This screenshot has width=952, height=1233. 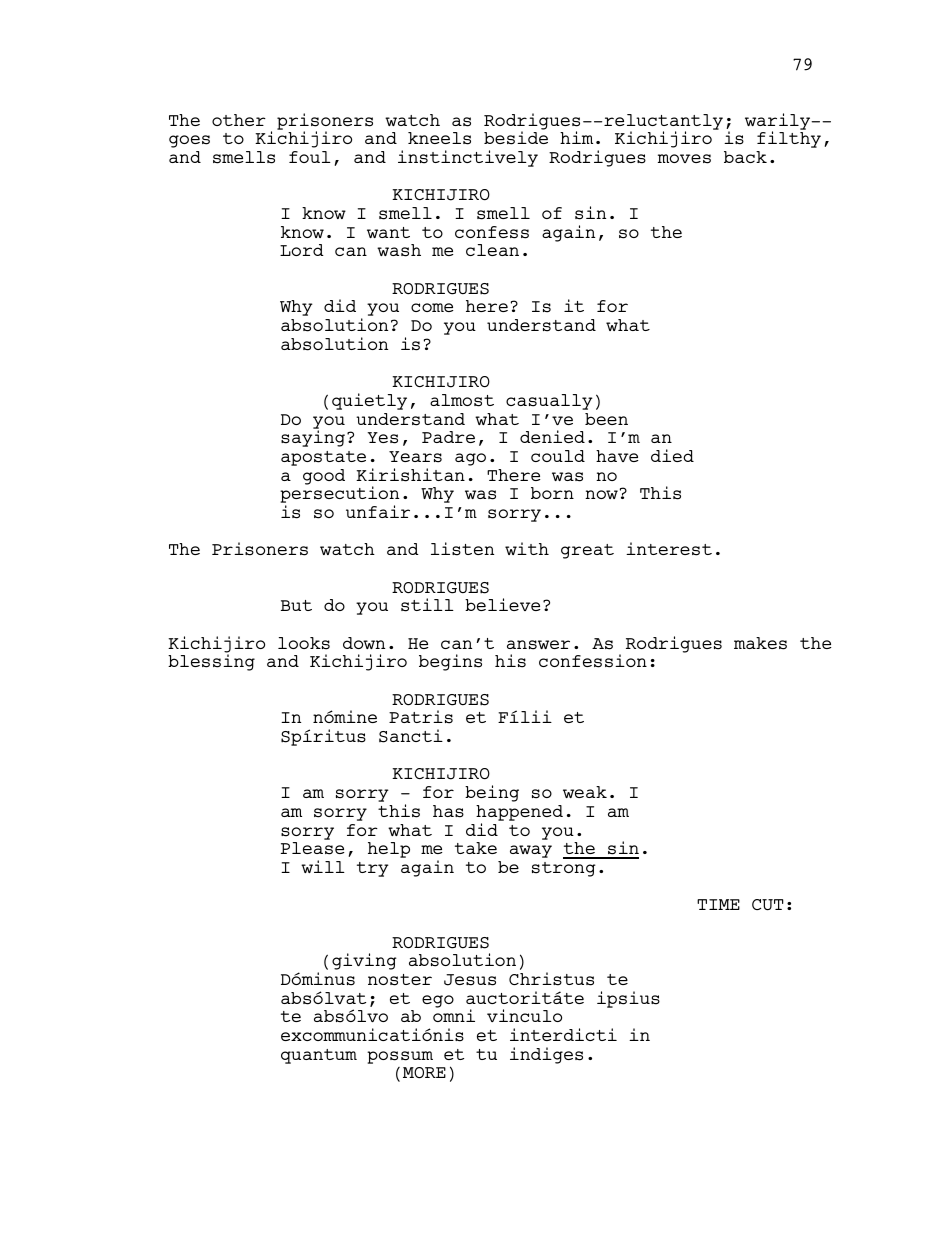 I want to click on back, so click(x=745, y=157).
